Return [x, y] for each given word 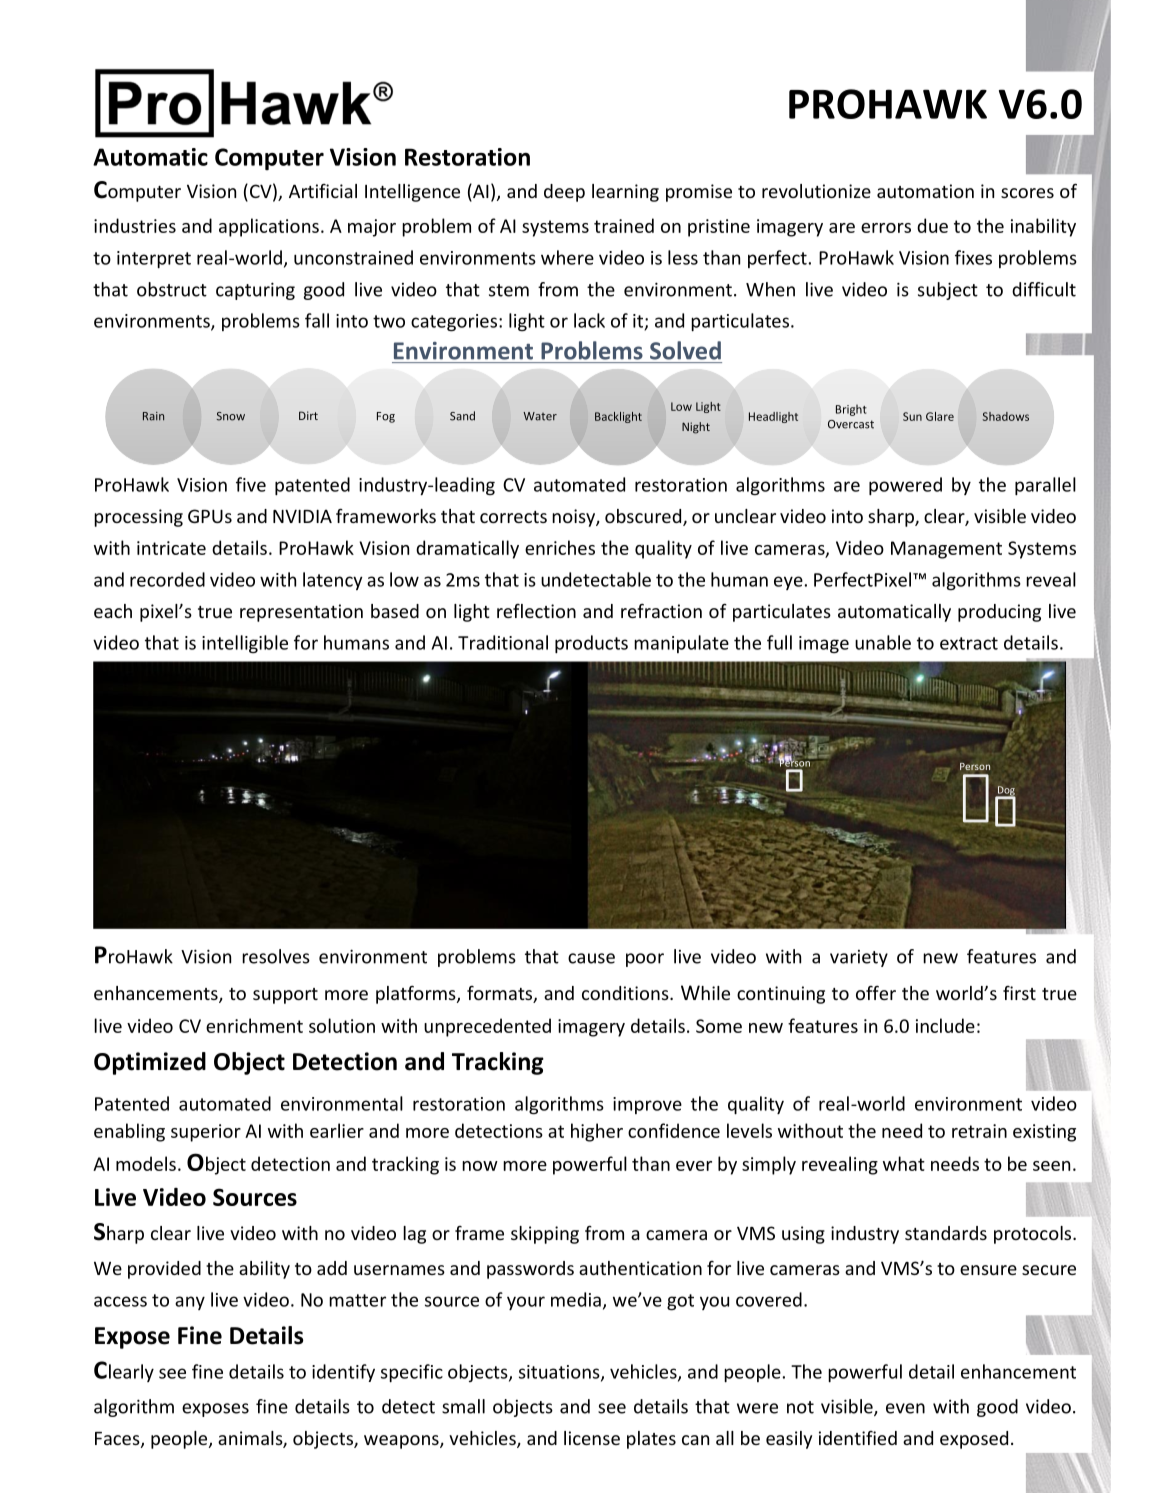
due [932, 225]
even [905, 1408]
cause [591, 958]
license [592, 1438]
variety [859, 958]
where [567, 257]
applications [269, 227]
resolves [276, 956]
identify [343, 1373]
